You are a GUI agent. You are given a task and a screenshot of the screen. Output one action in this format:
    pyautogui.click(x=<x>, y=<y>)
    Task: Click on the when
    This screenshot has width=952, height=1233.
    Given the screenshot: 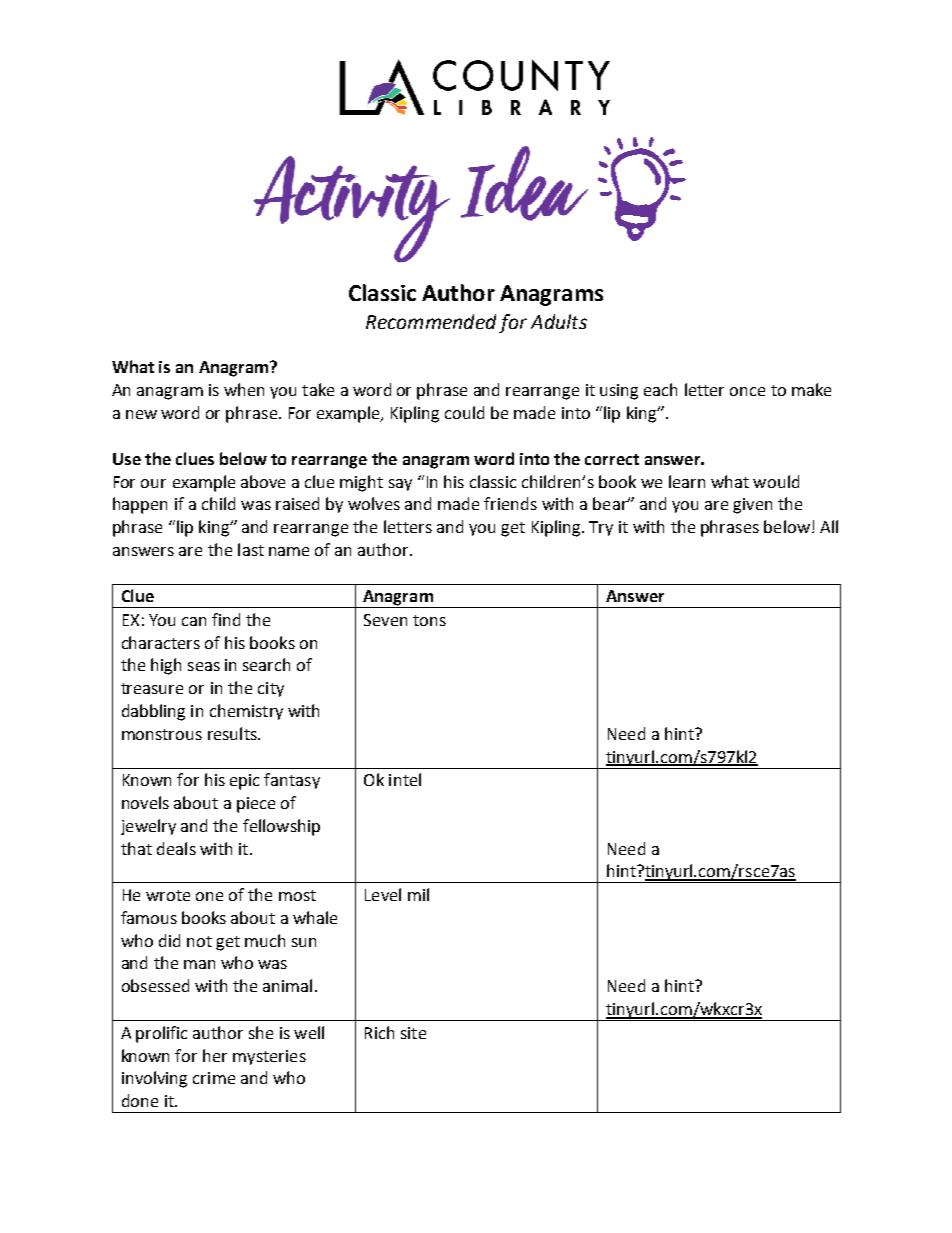 What is the action you would take?
    pyautogui.click(x=244, y=389)
